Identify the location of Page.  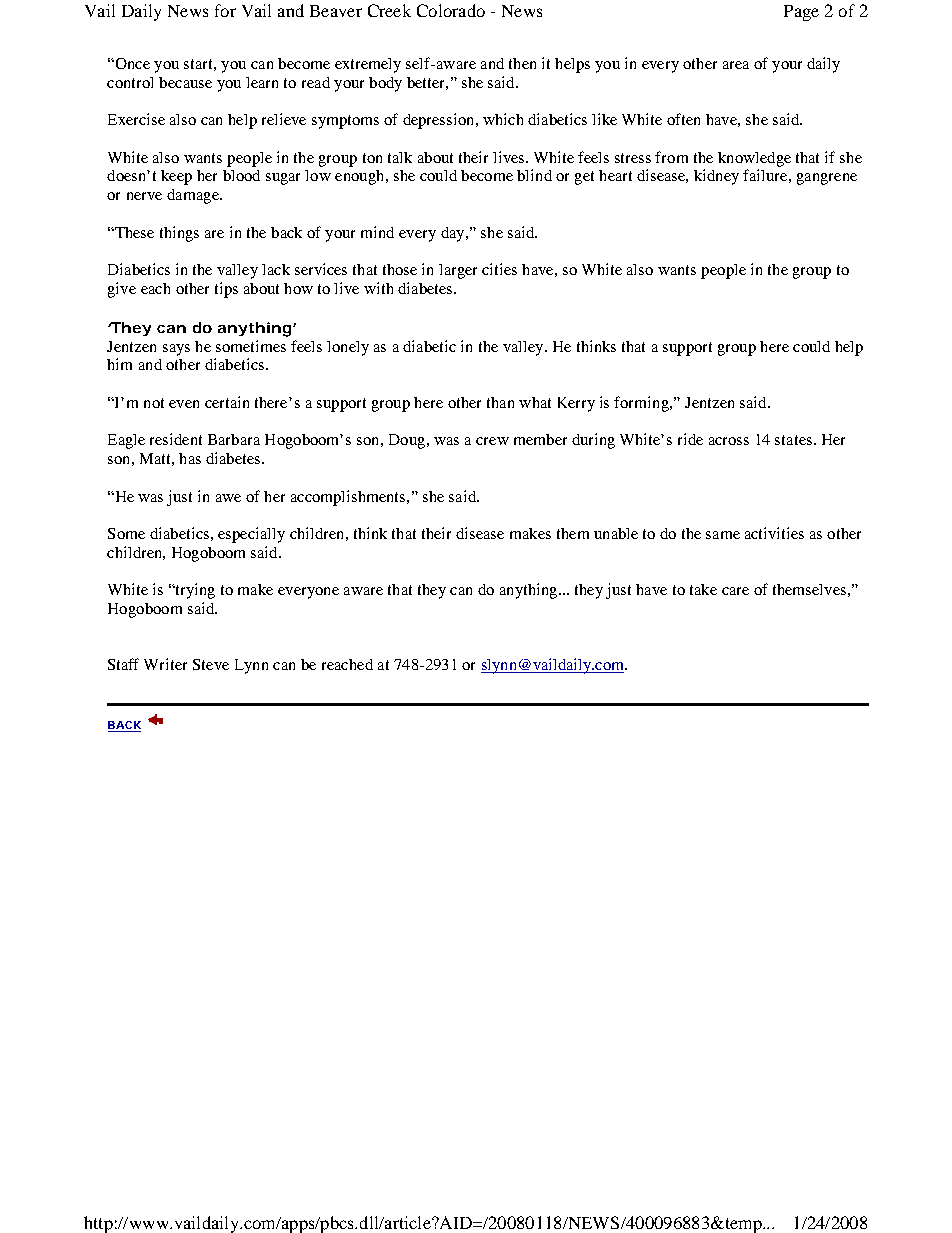
(801, 13).
